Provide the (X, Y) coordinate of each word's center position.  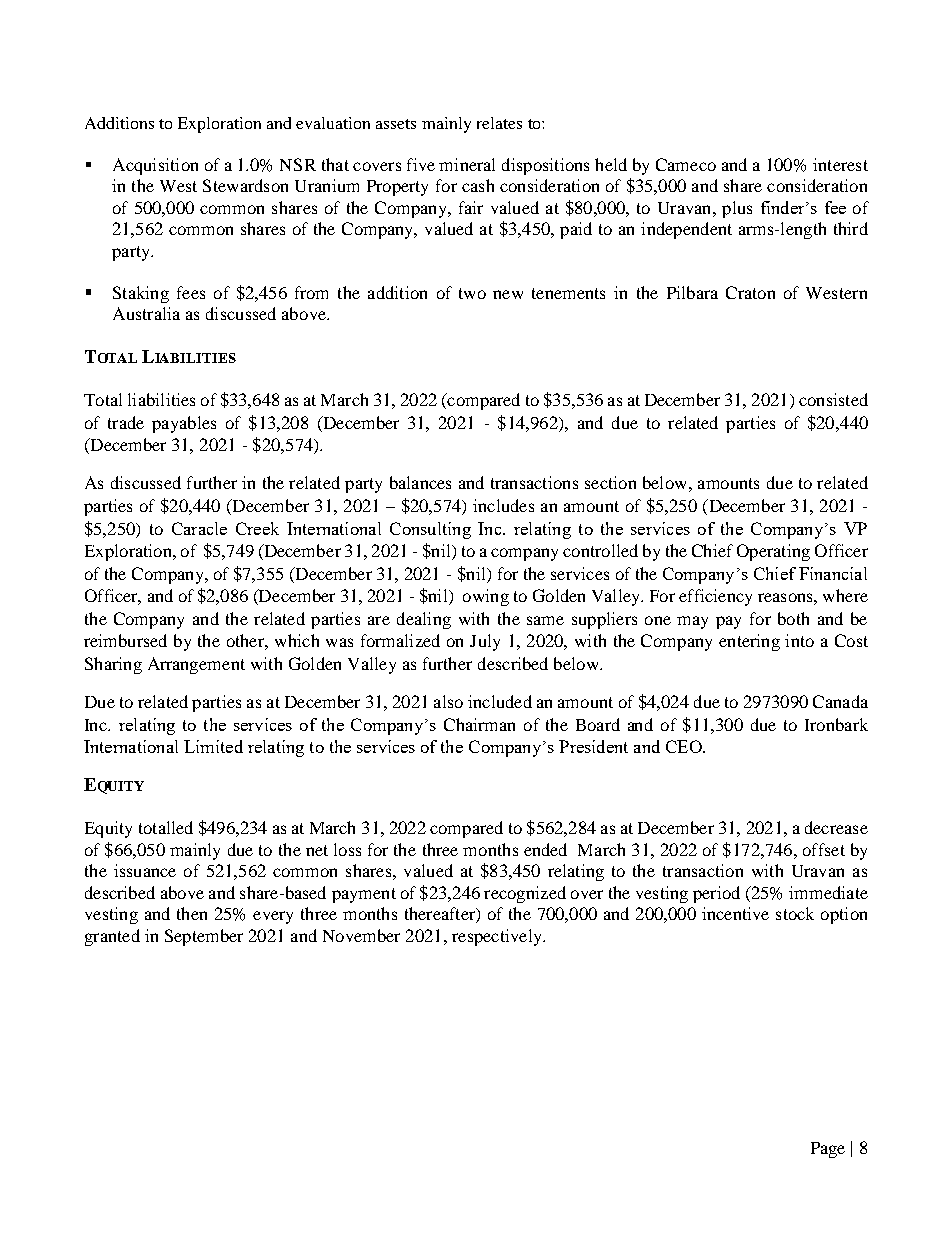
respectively (498, 937)
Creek (257, 528)
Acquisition (155, 166)
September (204, 937)
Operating (773, 552)
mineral (467, 164)
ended (545, 849)
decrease (836, 827)
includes (503, 505)
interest (840, 164)
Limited (213, 746)
